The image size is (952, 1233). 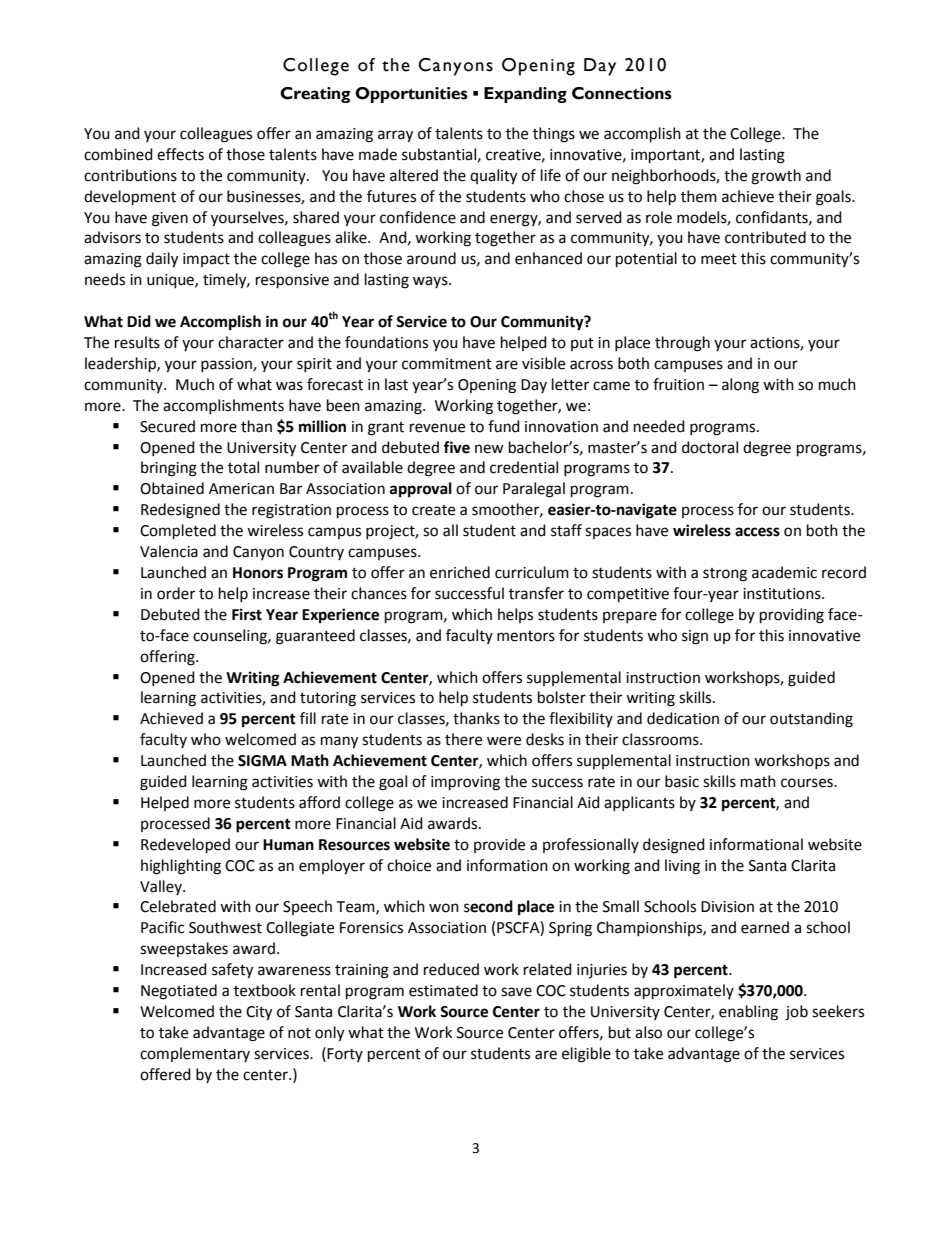 I want to click on enabling, so click(x=748, y=1013).
